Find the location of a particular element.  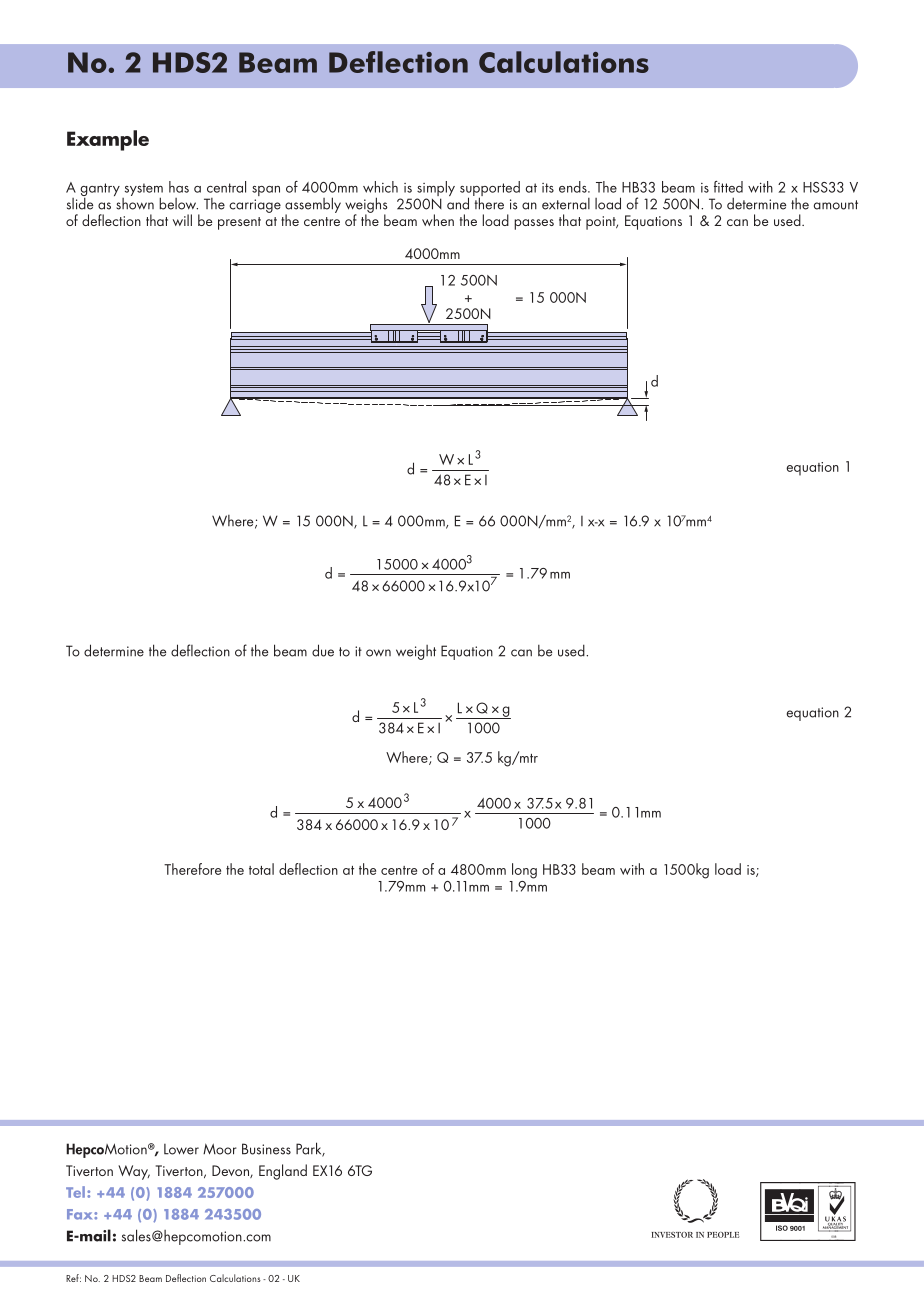

Lower is located at coordinates (181, 1149).
